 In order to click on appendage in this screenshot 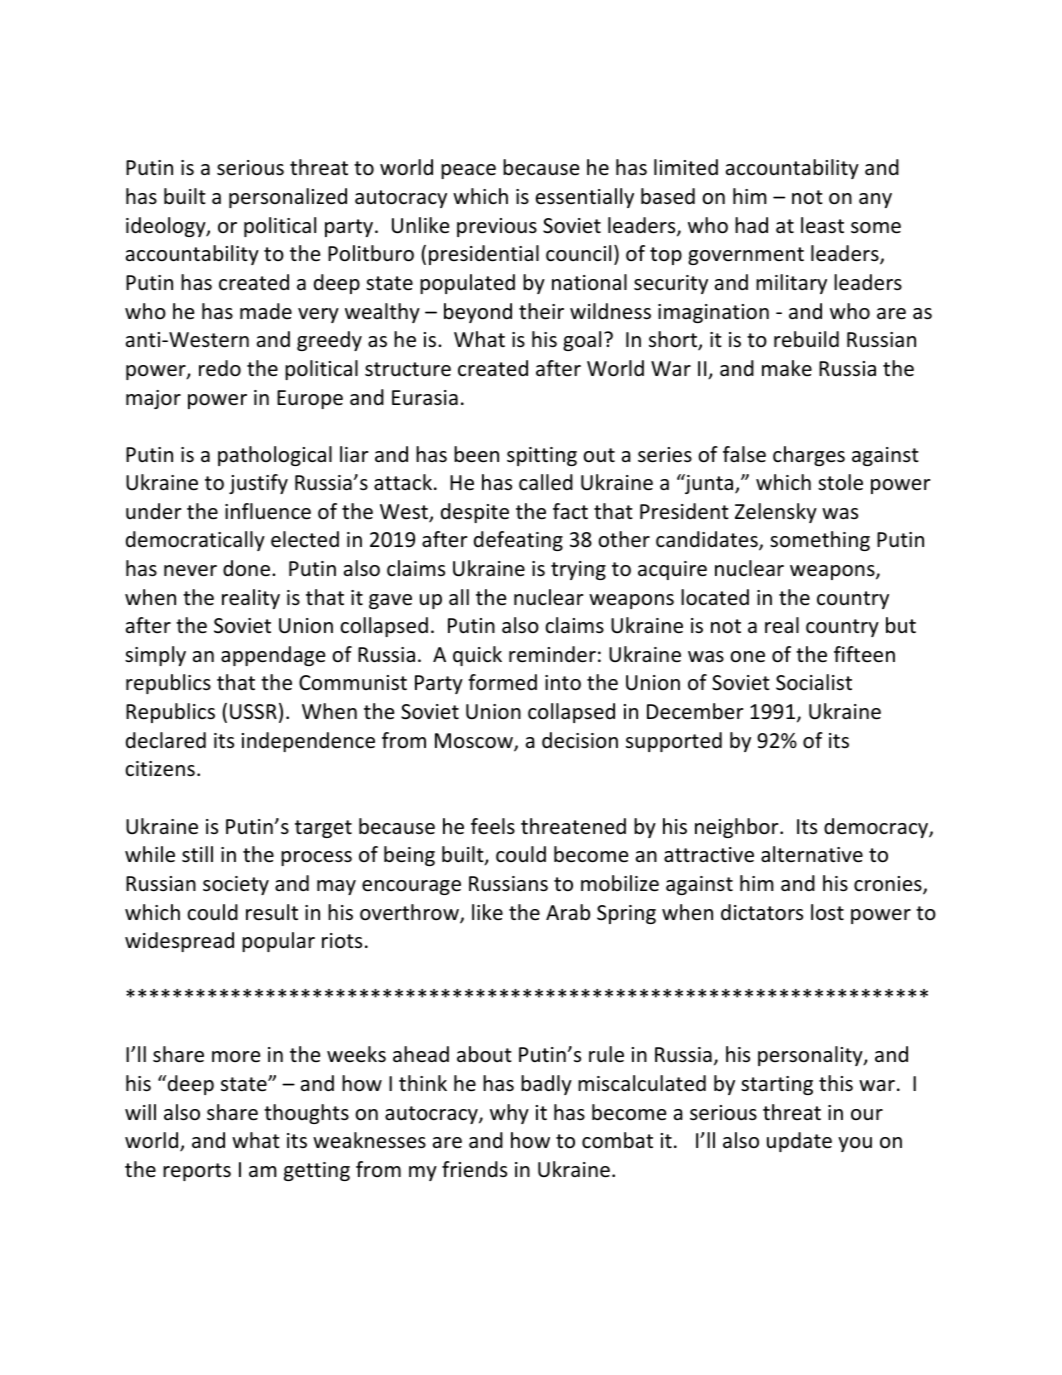, I will do `click(273, 656)`.
